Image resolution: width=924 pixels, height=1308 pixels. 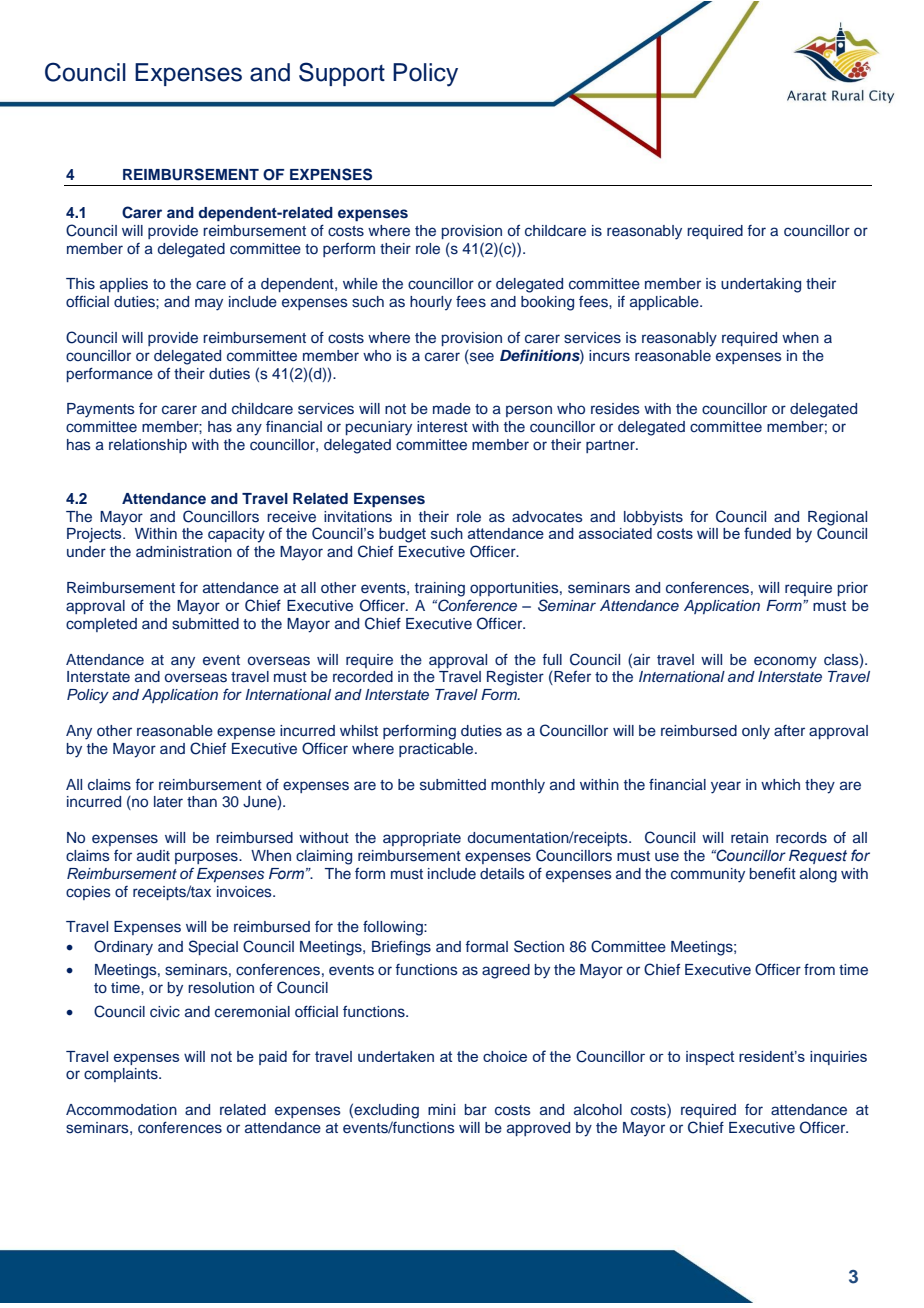 I want to click on training, so click(x=440, y=589).
